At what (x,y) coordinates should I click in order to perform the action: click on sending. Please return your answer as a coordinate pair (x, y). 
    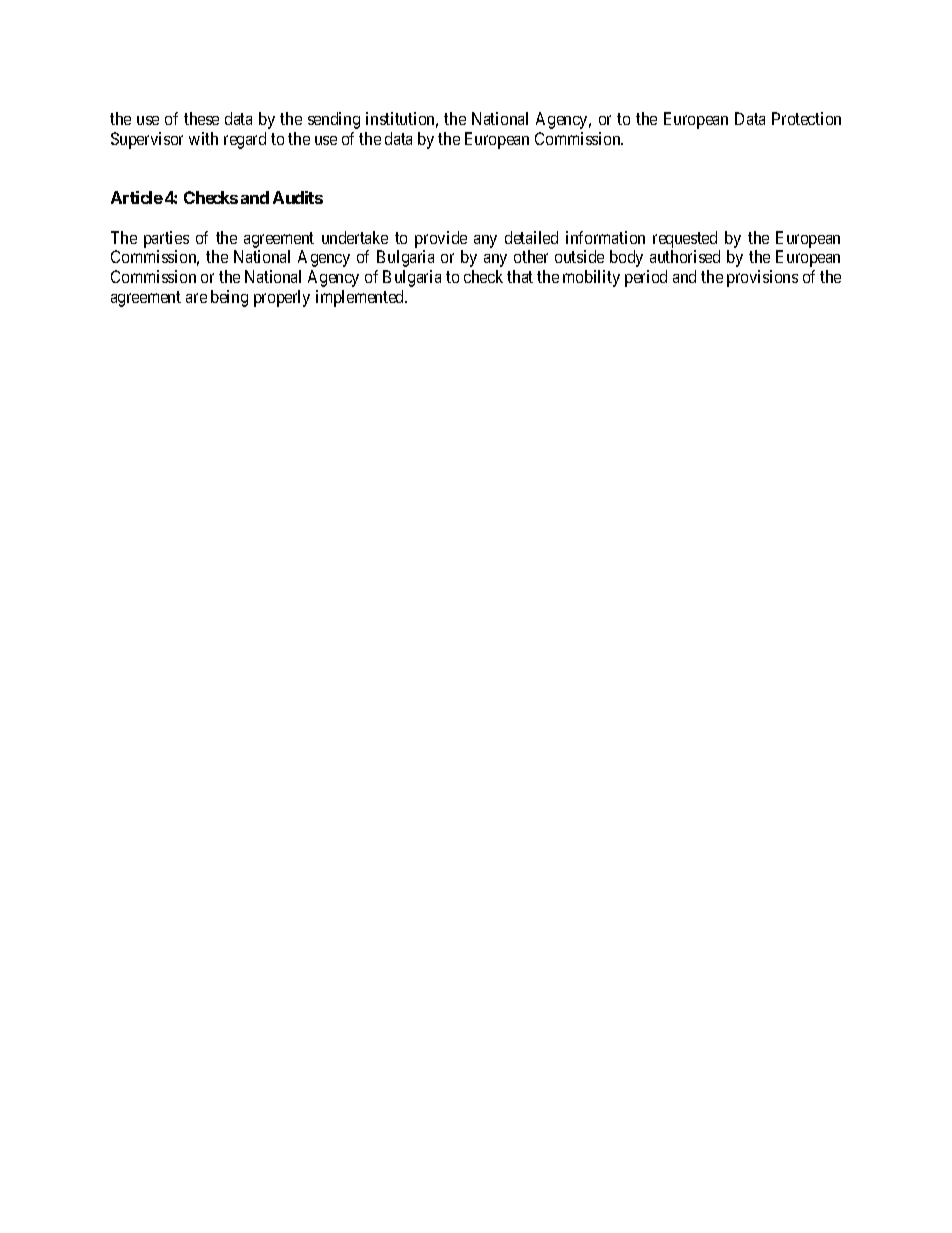
    Looking at the image, I should click on (334, 120).
